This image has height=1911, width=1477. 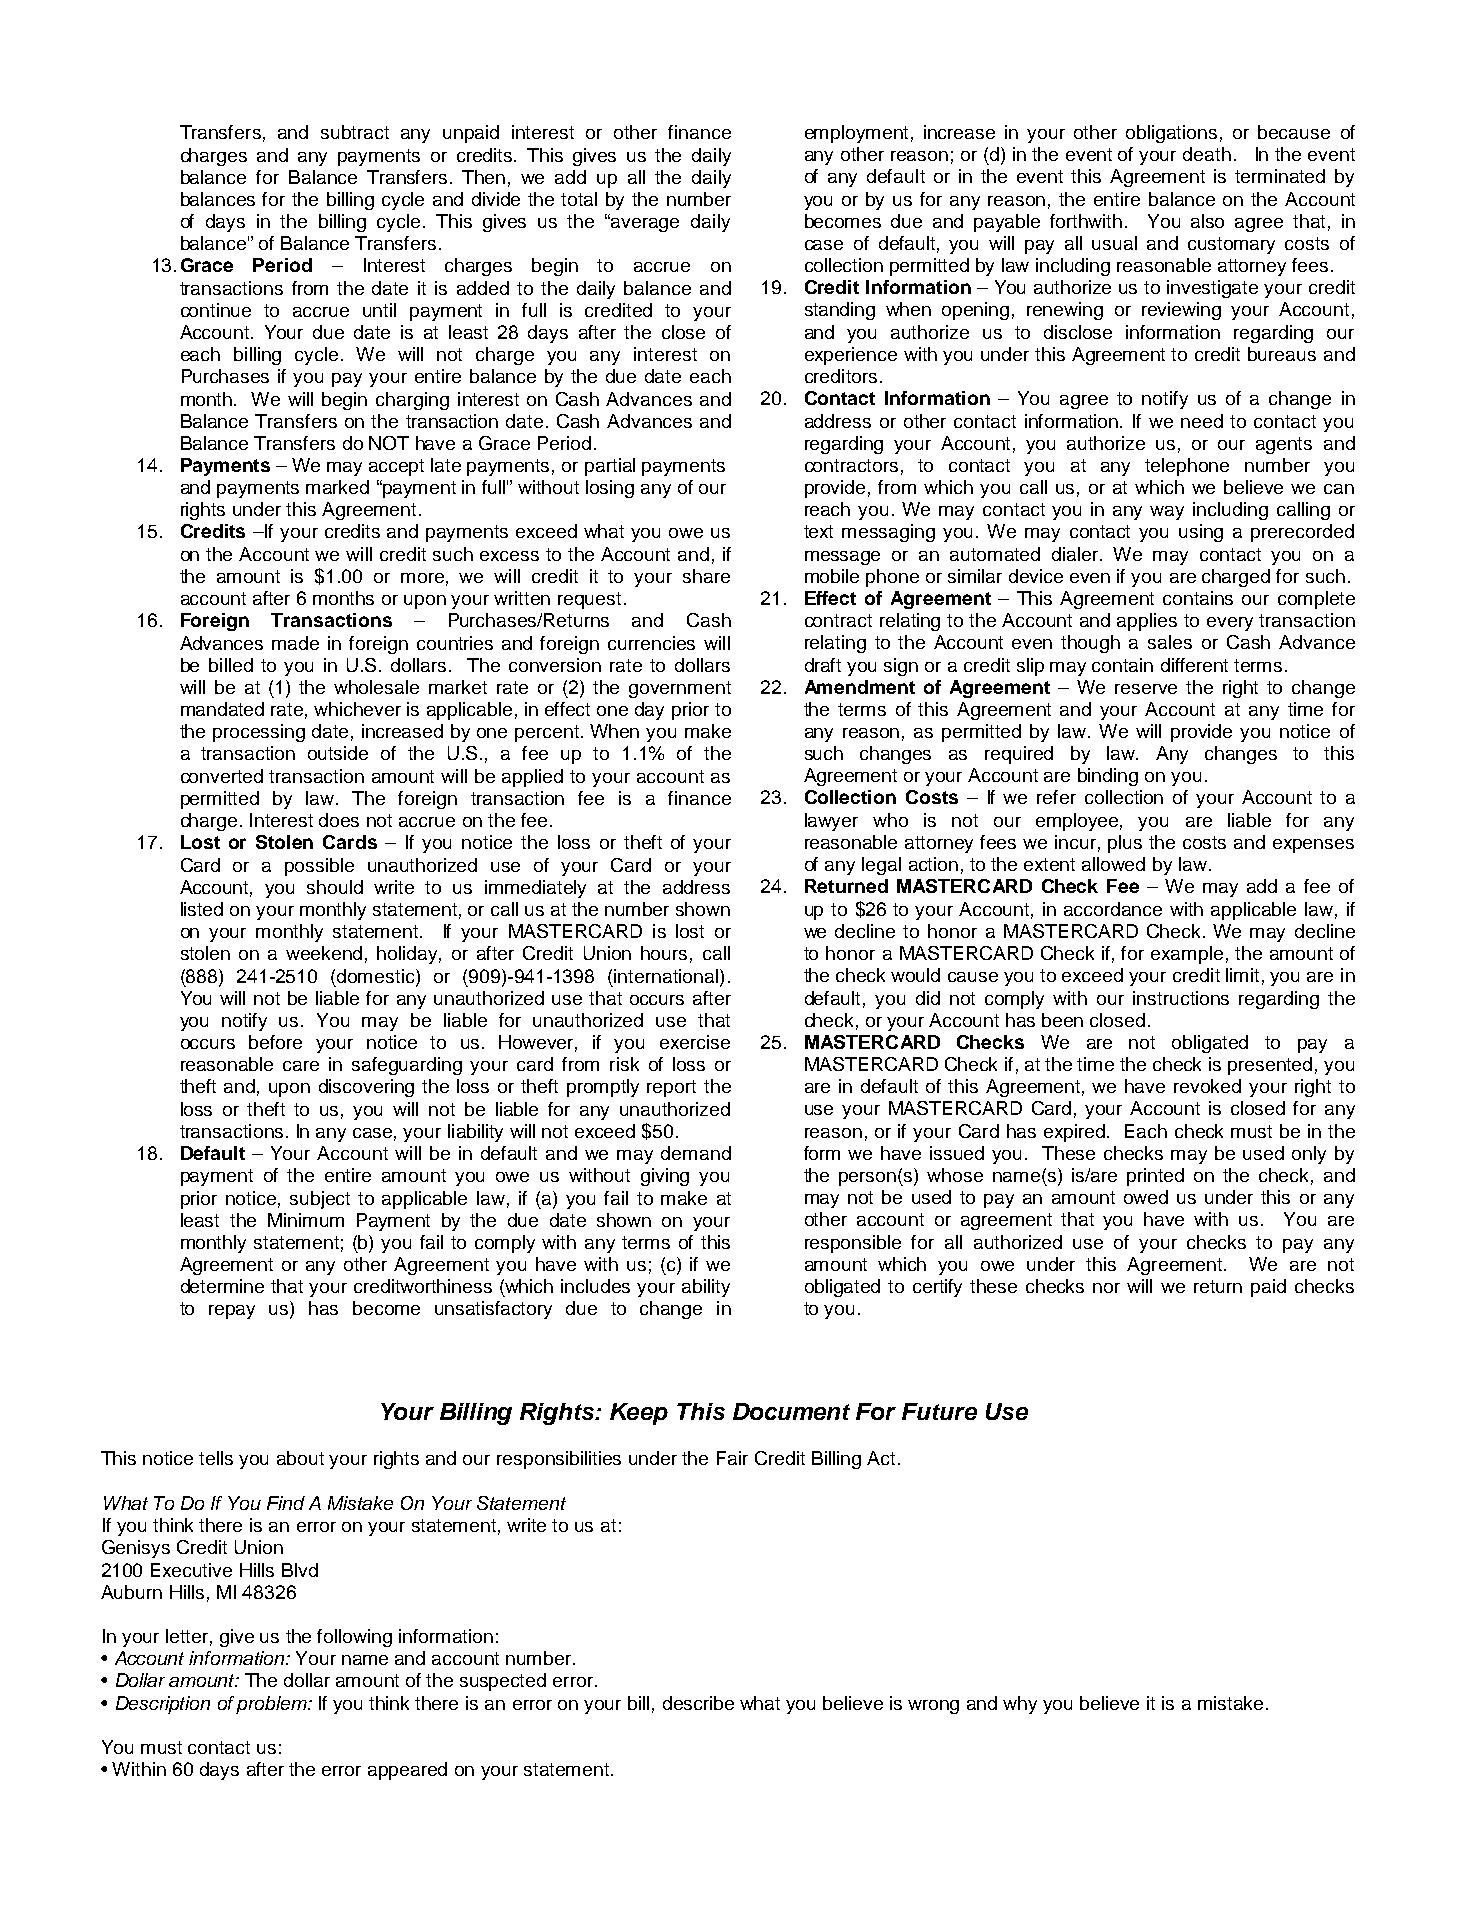 I want to click on death, so click(x=1207, y=154).
